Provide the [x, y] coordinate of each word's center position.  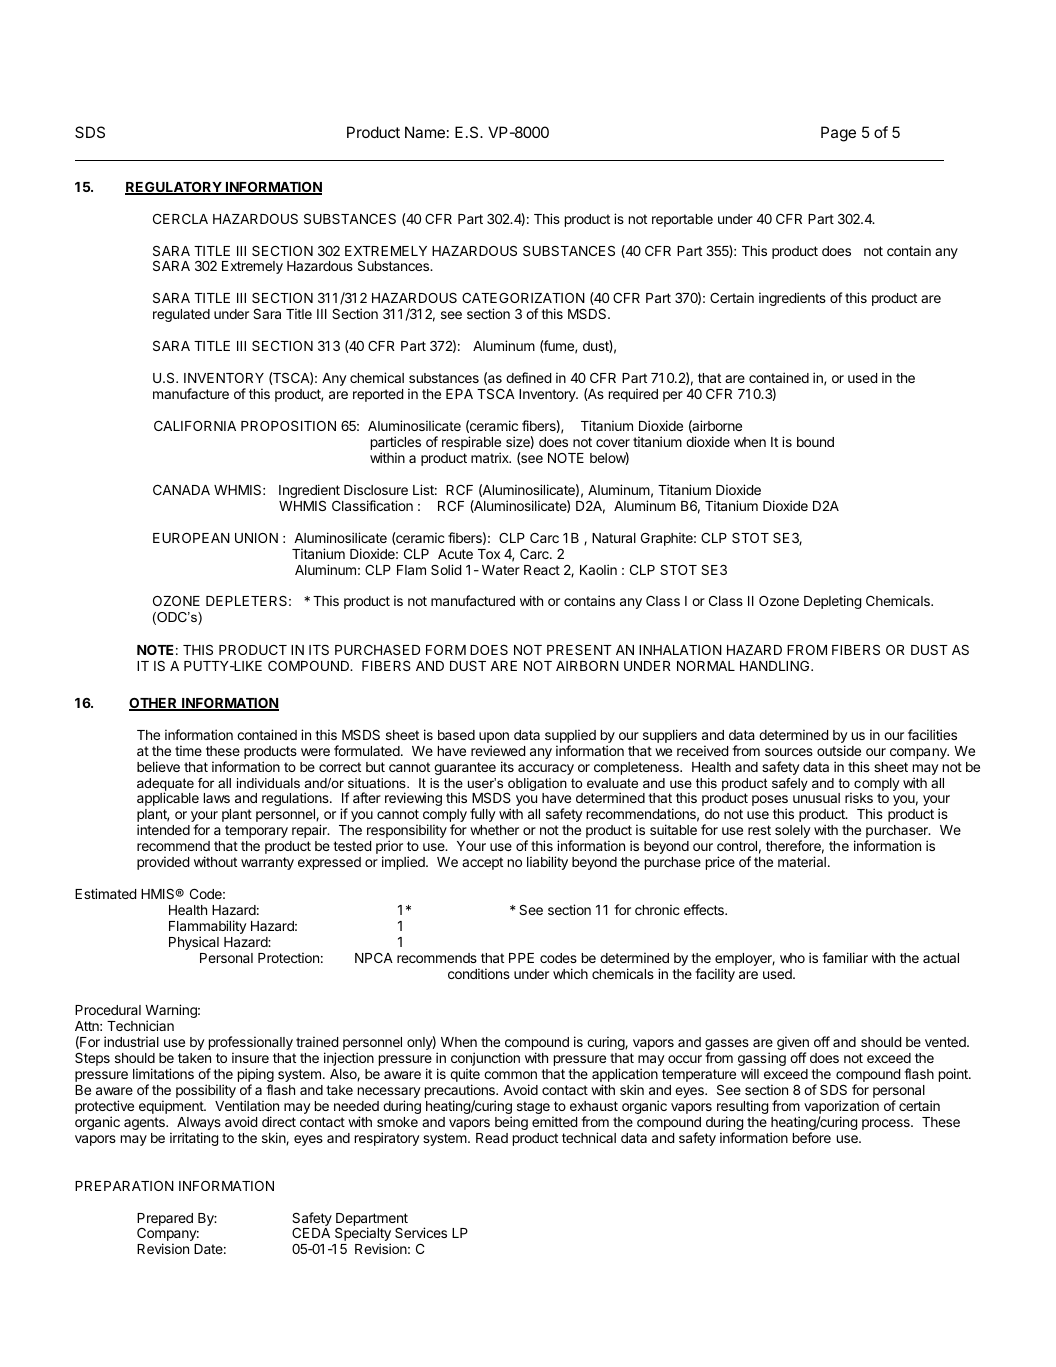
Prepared [165, 1219]
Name [425, 132]
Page [838, 134]
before [812, 1137]
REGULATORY [174, 188]
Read [492, 1138]
